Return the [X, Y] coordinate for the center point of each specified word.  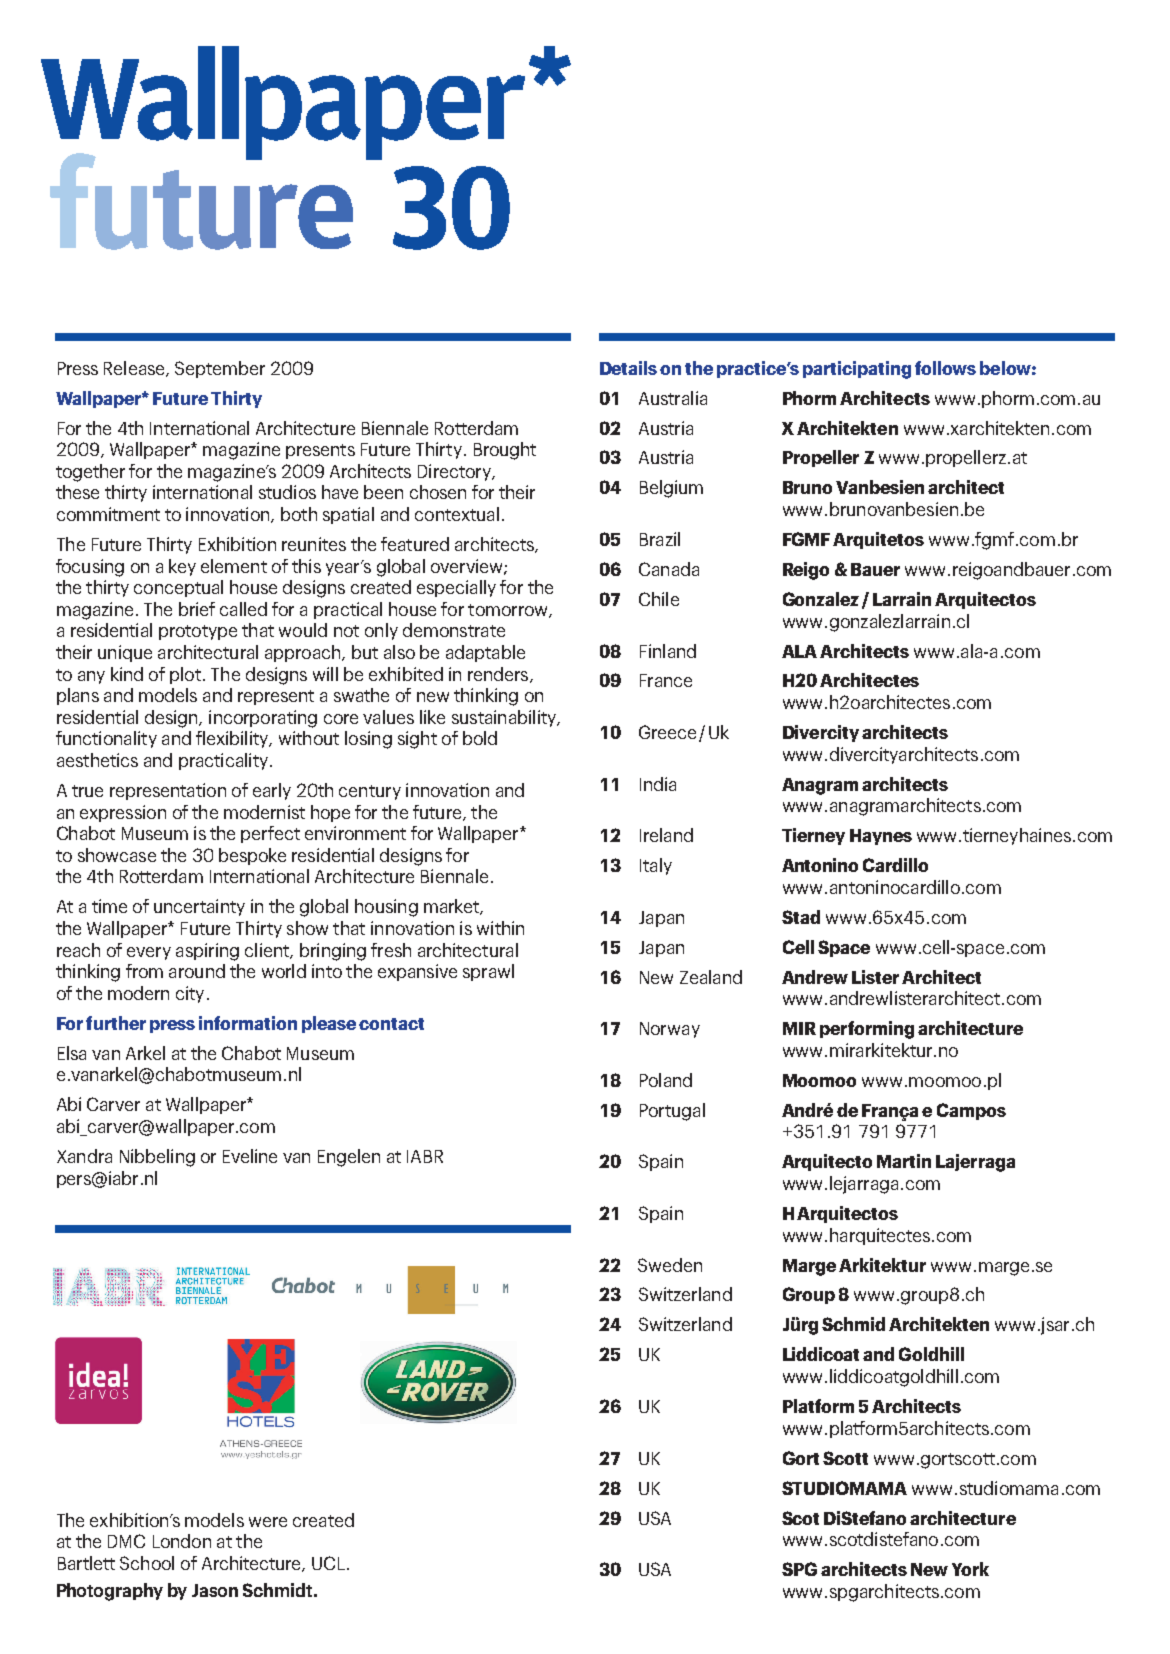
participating [857, 370]
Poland [666, 1080]
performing [867, 1030]
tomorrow [509, 611]
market [452, 907]
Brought [505, 451]
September [220, 369]
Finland [668, 651]
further [116, 1023]
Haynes [881, 837]
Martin [904, 1161]
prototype [198, 632]
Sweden [670, 1265]
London [182, 1541]
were [268, 1522]
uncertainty [199, 907]
